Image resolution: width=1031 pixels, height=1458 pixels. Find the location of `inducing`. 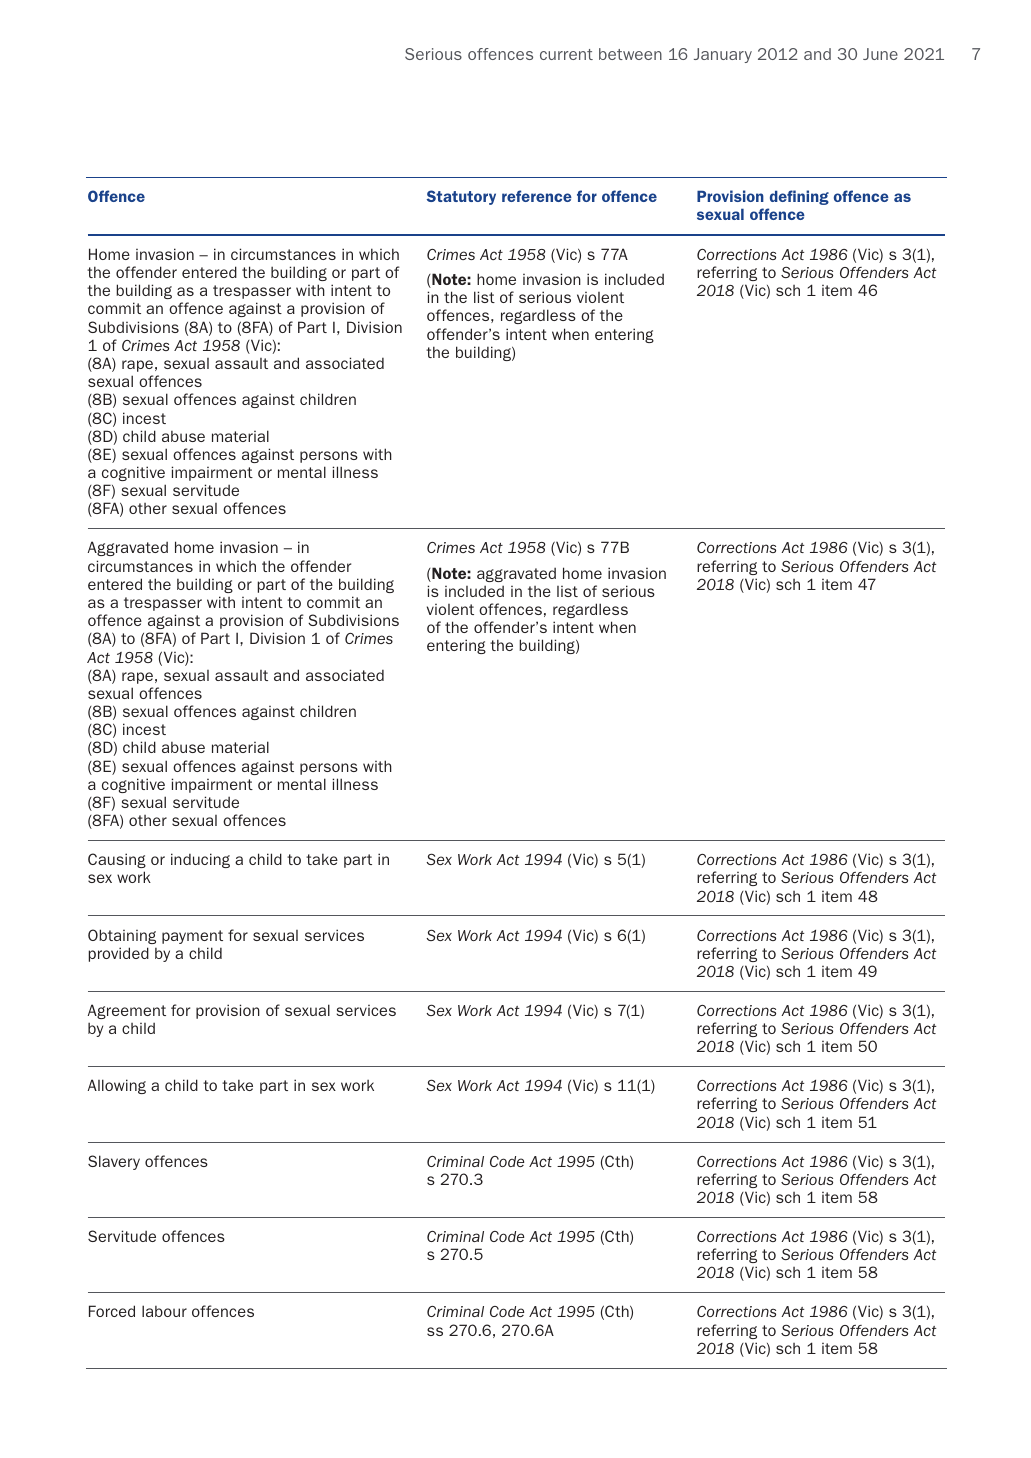

inducing is located at coordinates (200, 860).
